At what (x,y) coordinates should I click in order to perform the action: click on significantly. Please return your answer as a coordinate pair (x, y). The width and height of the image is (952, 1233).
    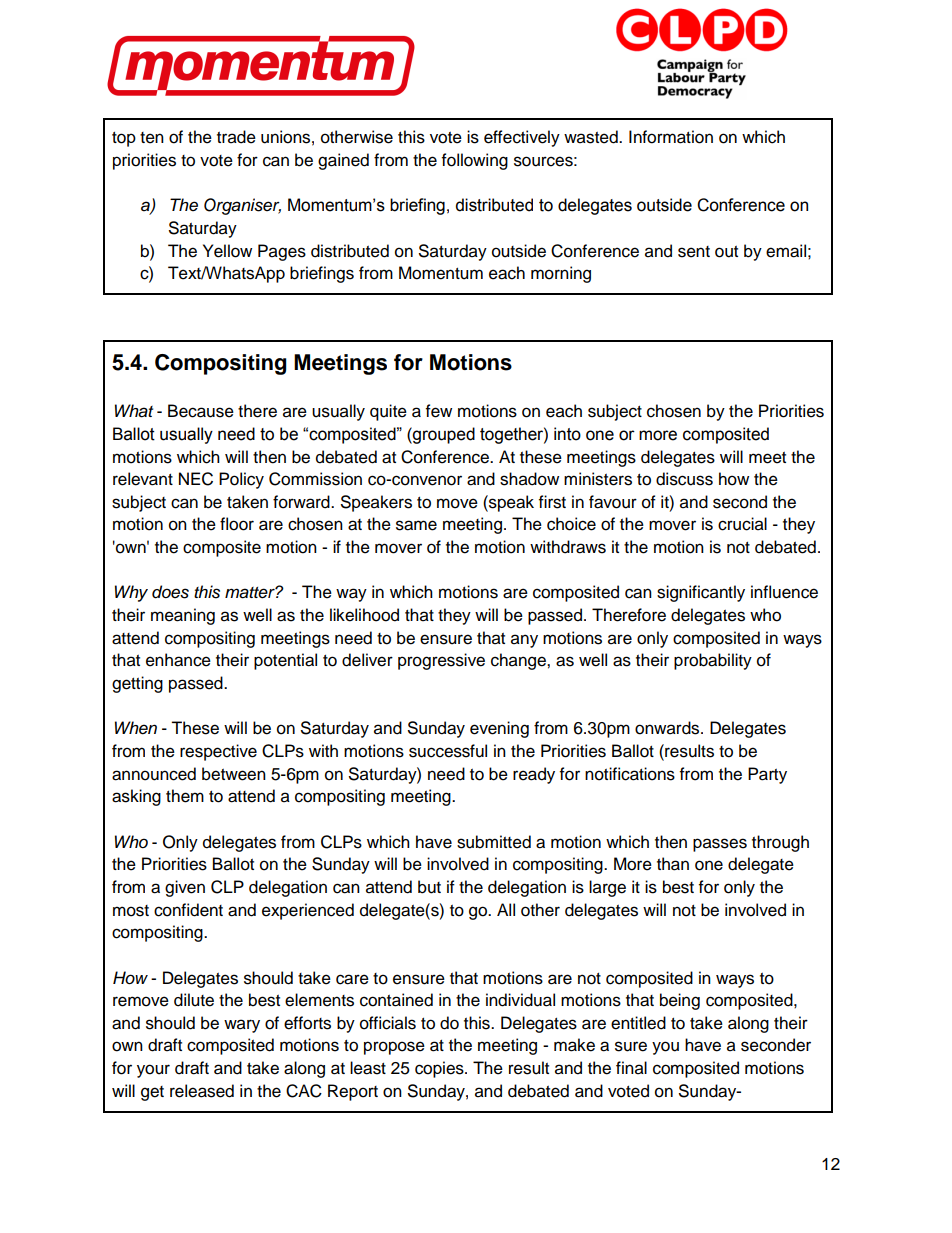
    Looking at the image, I should click on (701, 593).
